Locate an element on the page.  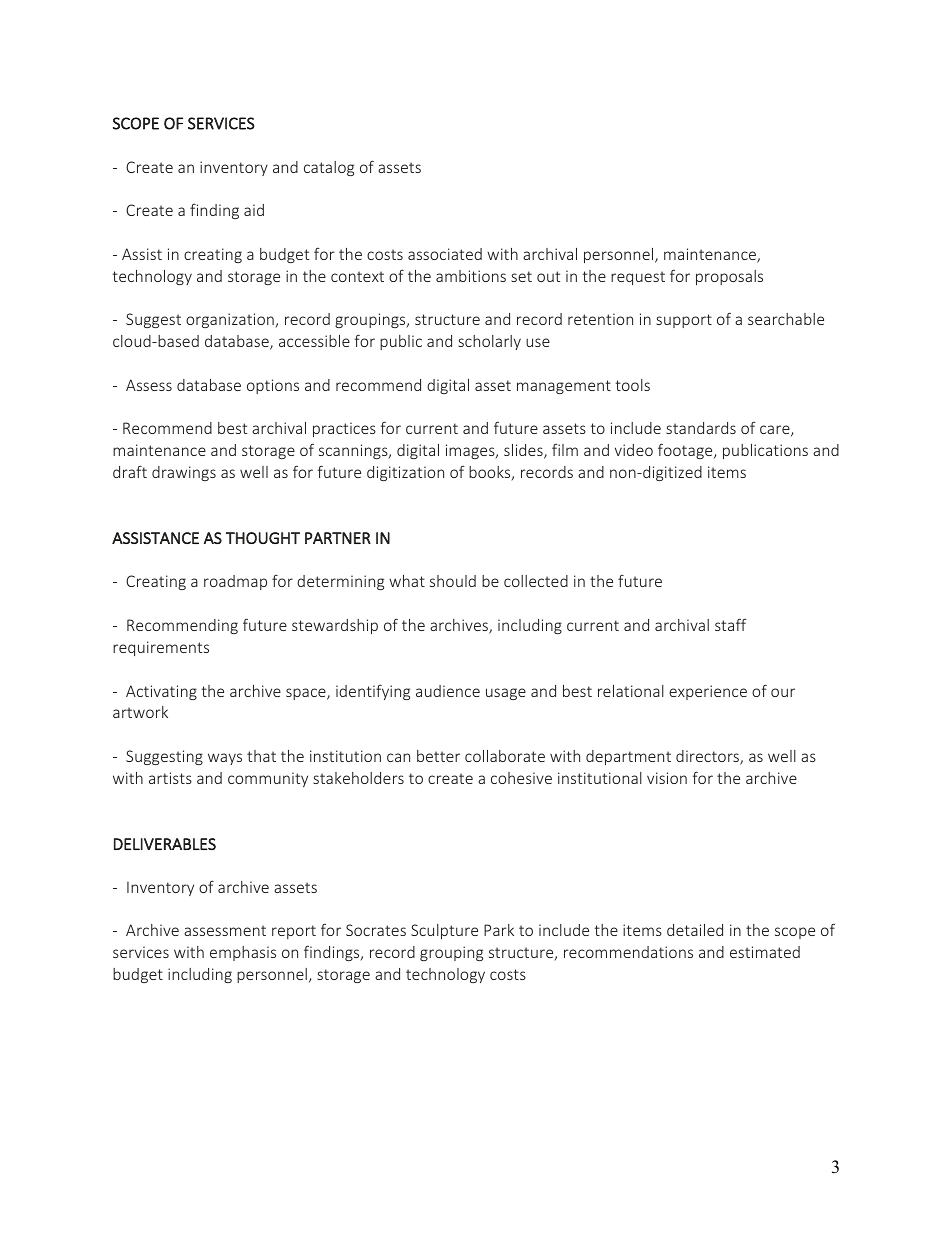
Activating is located at coordinates (161, 692).
